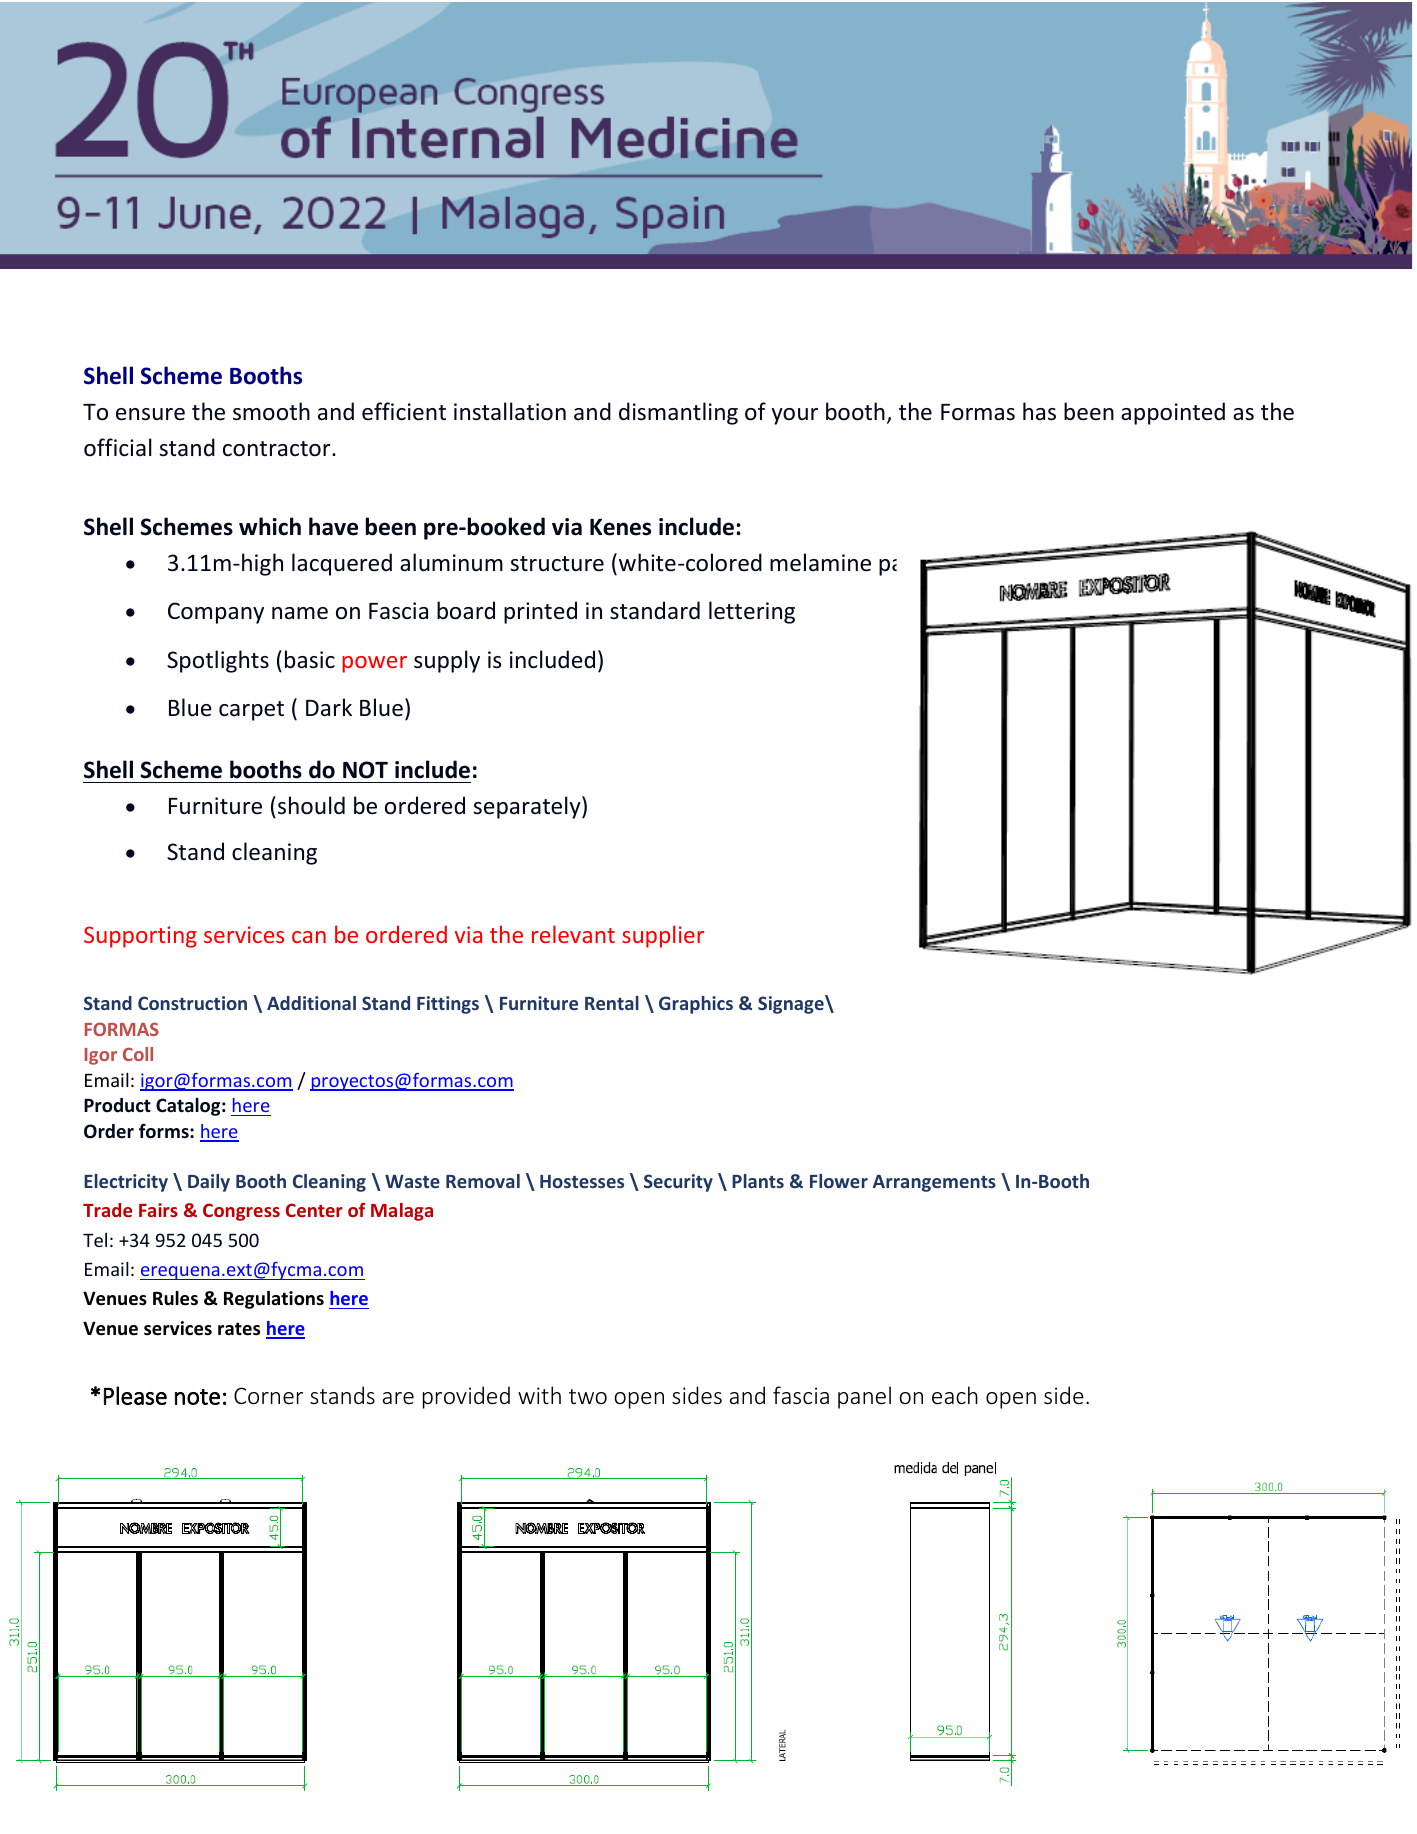  Describe the element at coordinates (678, 413) in the image. I see `dismantling` at that location.
